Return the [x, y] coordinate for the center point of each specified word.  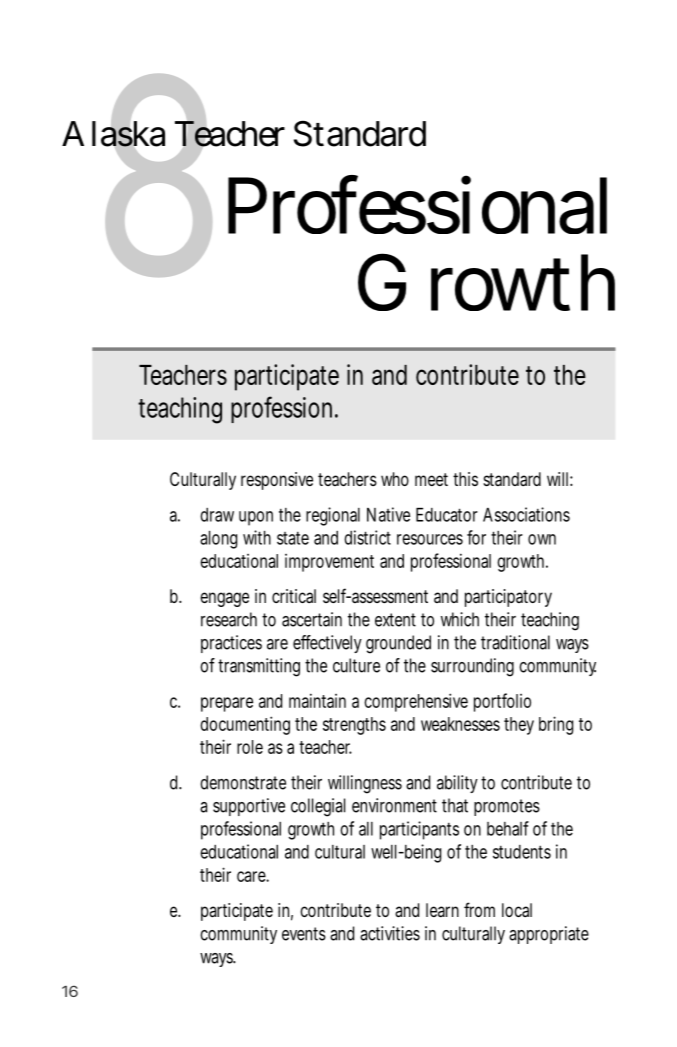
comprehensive [416, 702]
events [304, 934]
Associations [526, 514]
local [517, 910]
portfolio [502, 702]
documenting [245, 725]
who [395, 479]
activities [390, 933]
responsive [277, 481]
